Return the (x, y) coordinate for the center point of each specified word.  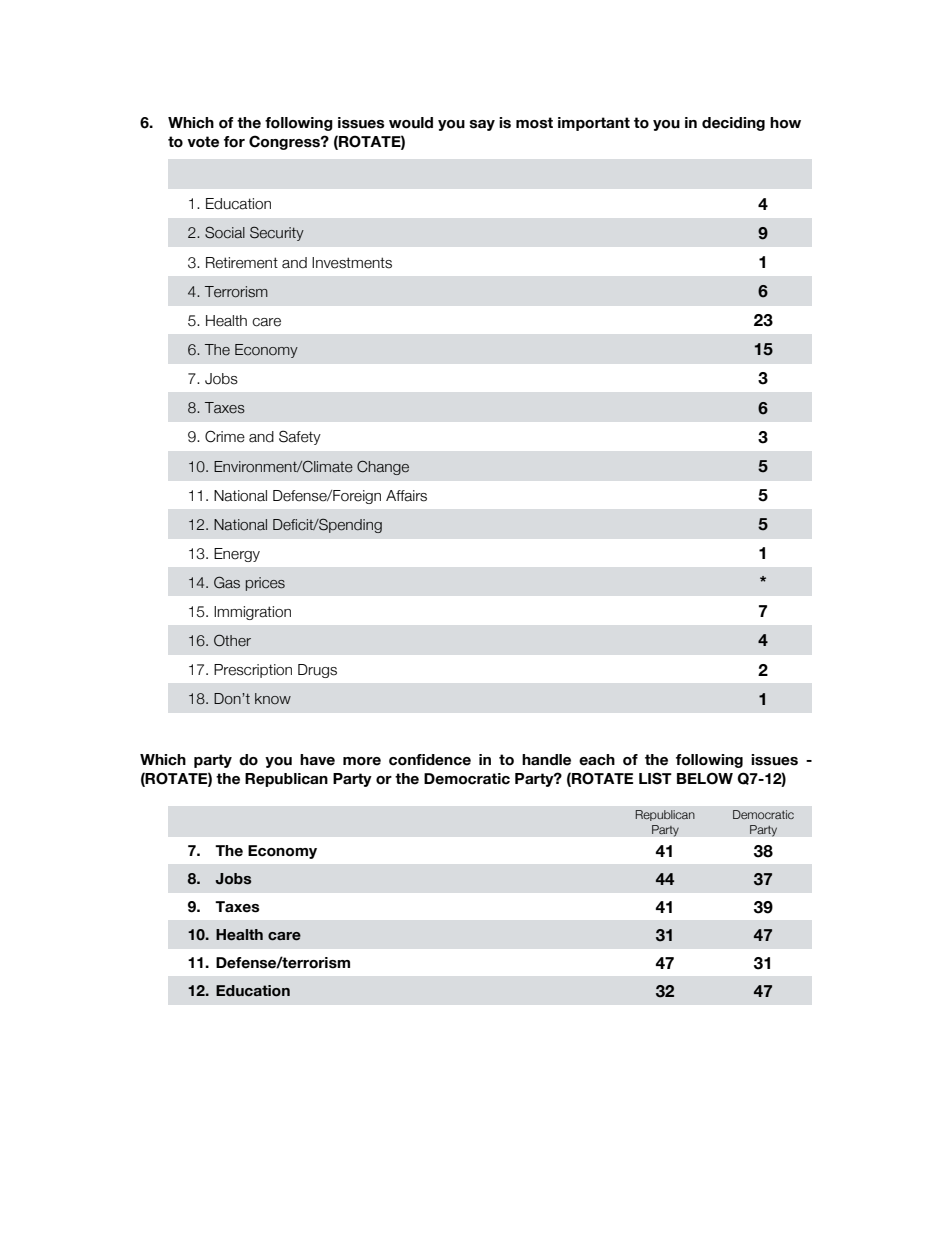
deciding (733, 124)
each (597, 760)
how (785, 123)
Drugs (317, 671)
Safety (300, 437)
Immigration (252, 613)
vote (203, 142)
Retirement (242, 263)
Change (383, 467)
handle (546, 760)
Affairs (406, 496)
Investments (352, 263)
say (482, 125)
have (317, 760)
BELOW (705, 778)
